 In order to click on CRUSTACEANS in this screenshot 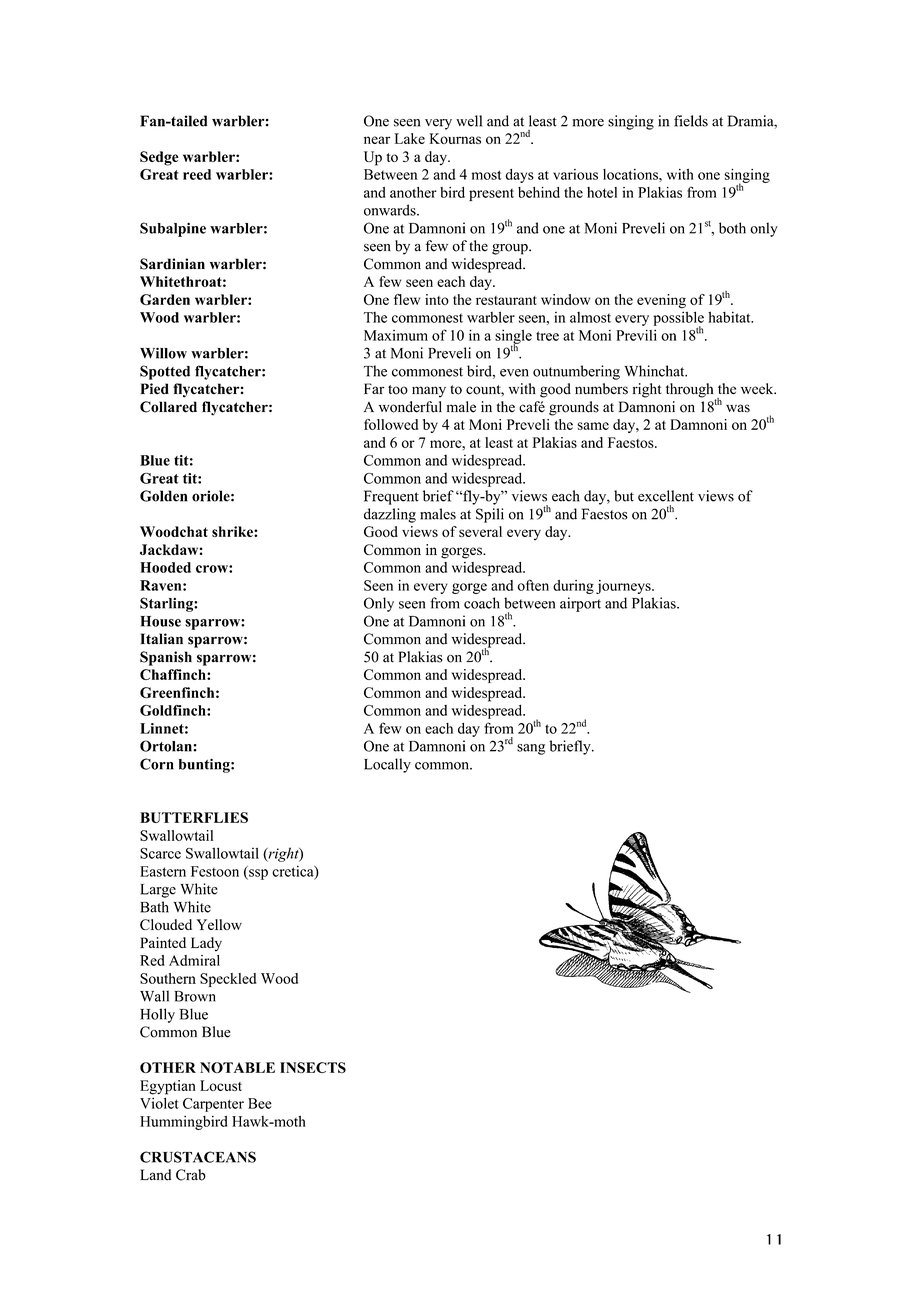, I will do `click(198, 1157)`.
